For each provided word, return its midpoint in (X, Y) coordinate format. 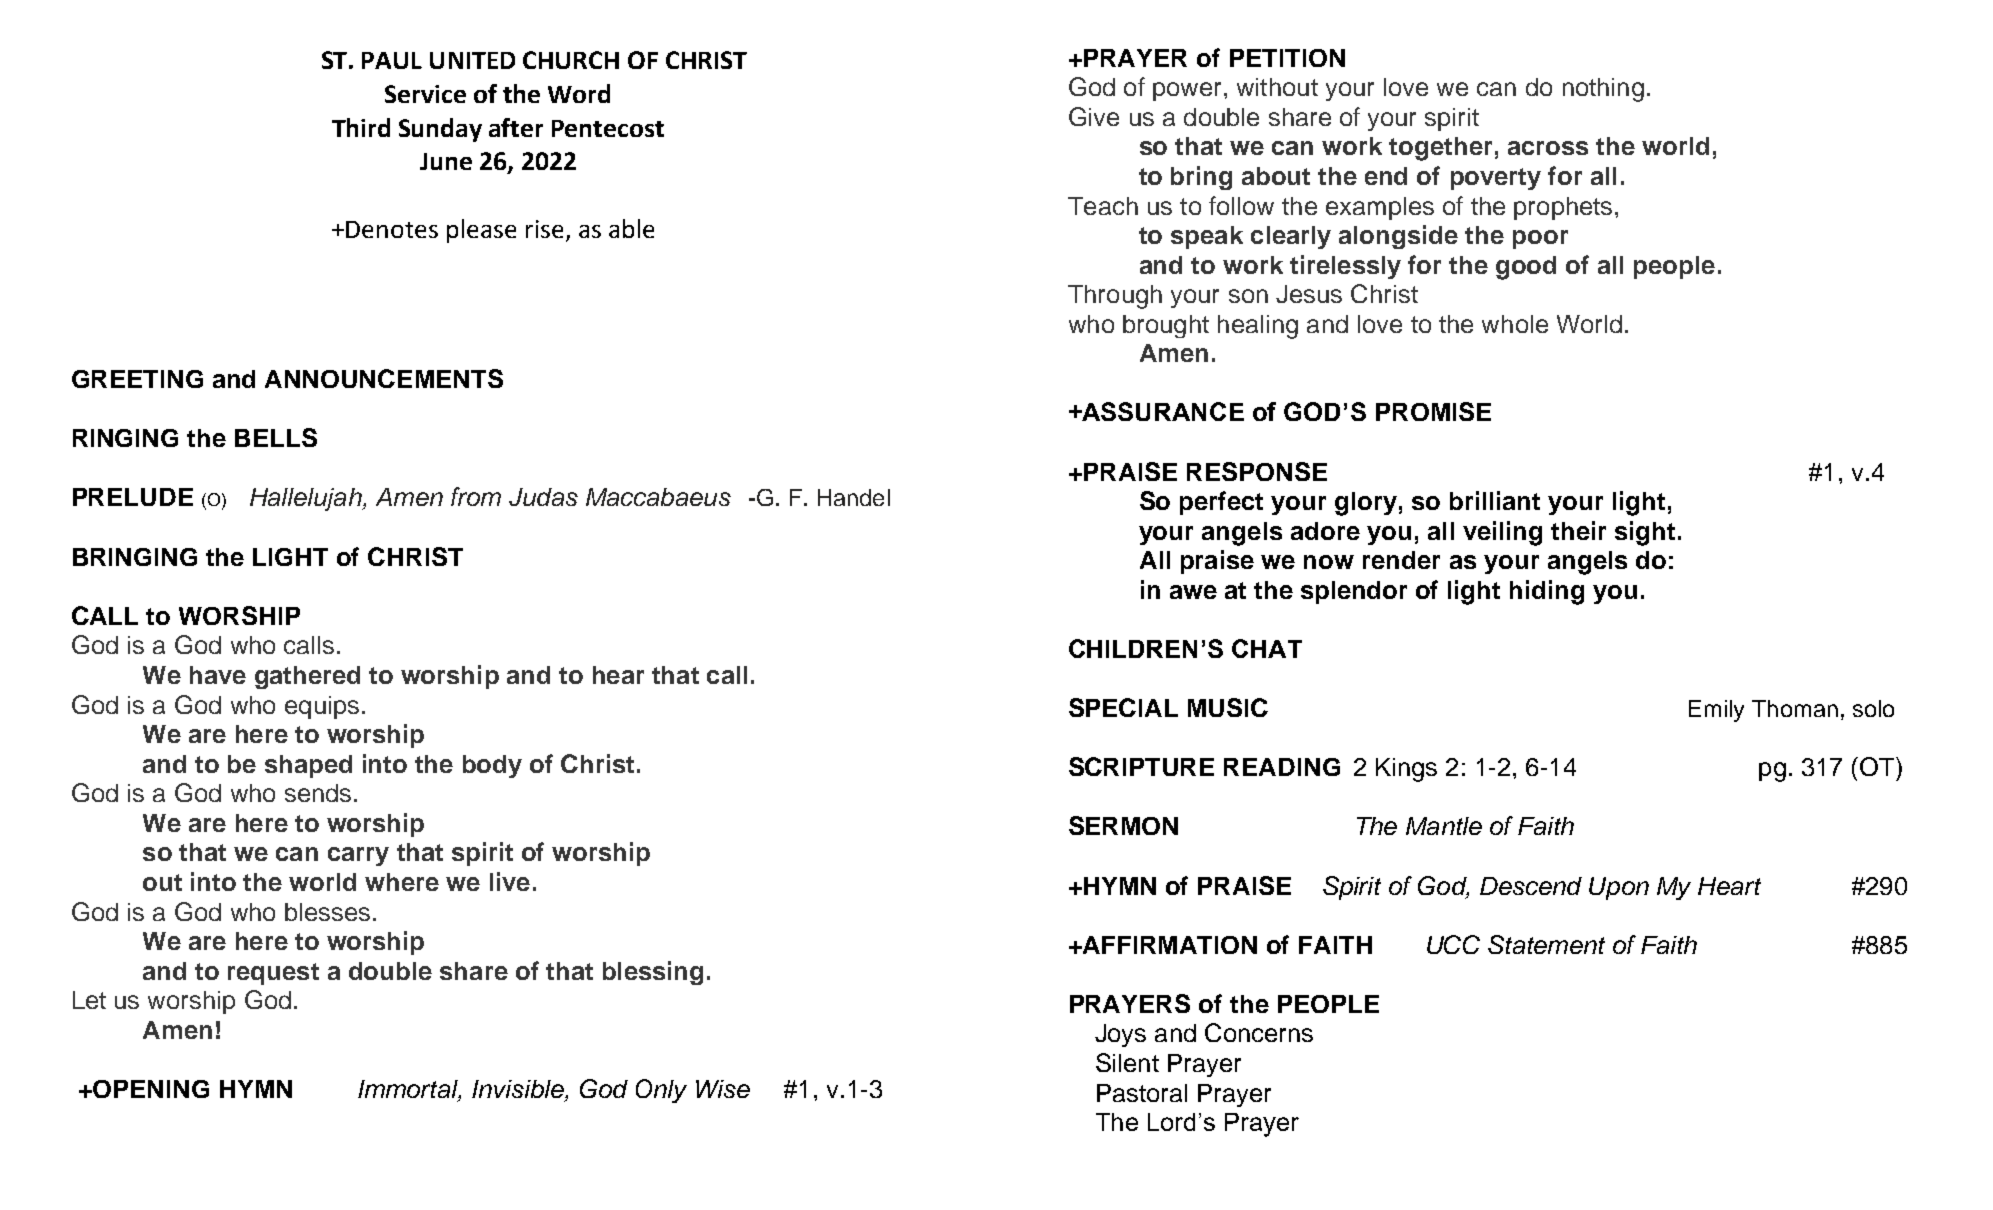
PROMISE (1433, 411)
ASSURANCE (1162, 411)
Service (425, 94)
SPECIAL (1123, 707)
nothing (1603, 90)
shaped (308, 766)
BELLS (276, 437)
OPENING (151, 1089)
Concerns (1259, 1032)
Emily (1716, 711)
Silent (1127, 1062)
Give (1094, 116)
